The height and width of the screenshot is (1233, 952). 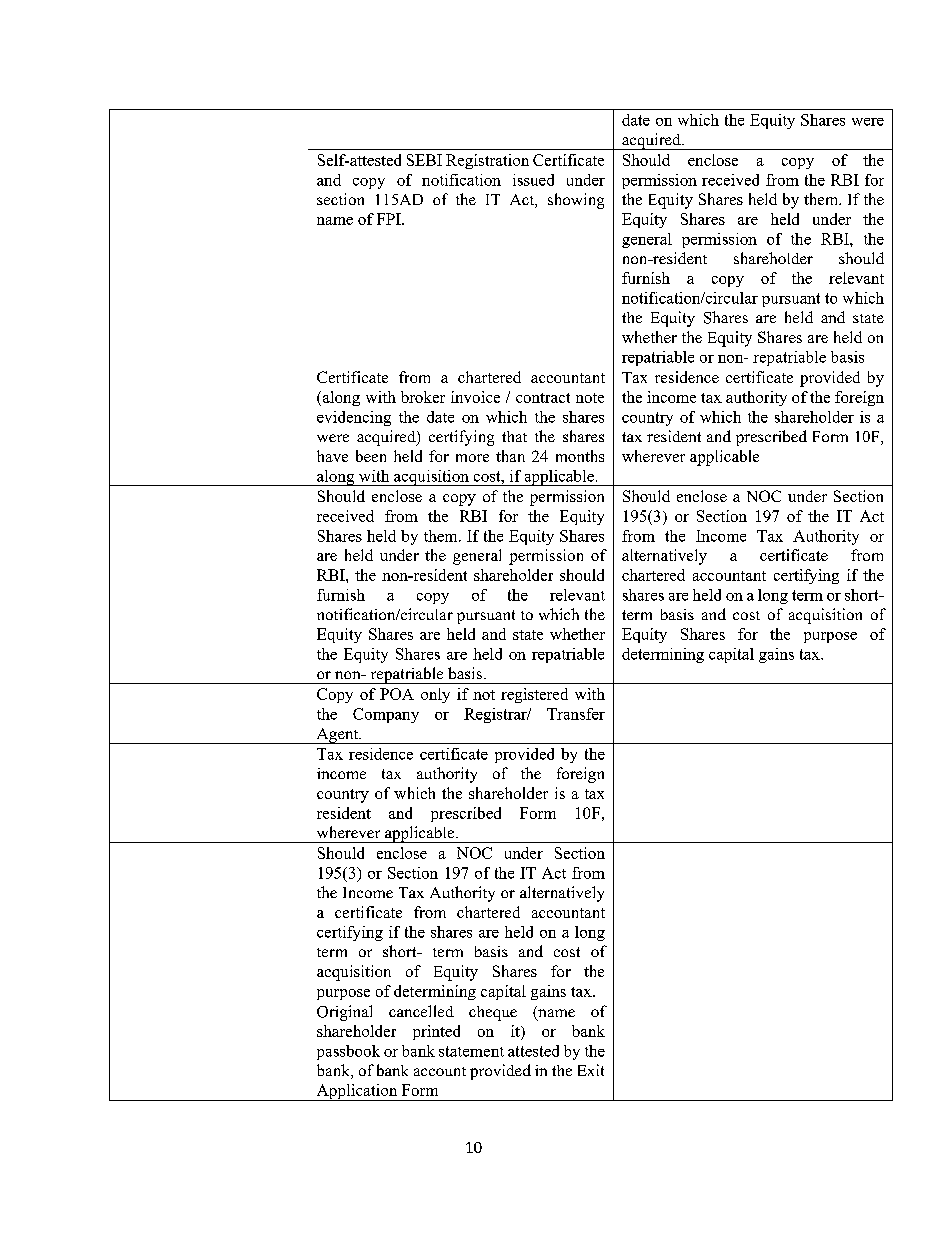 I want to click on only, so click(x=435, y=695).
